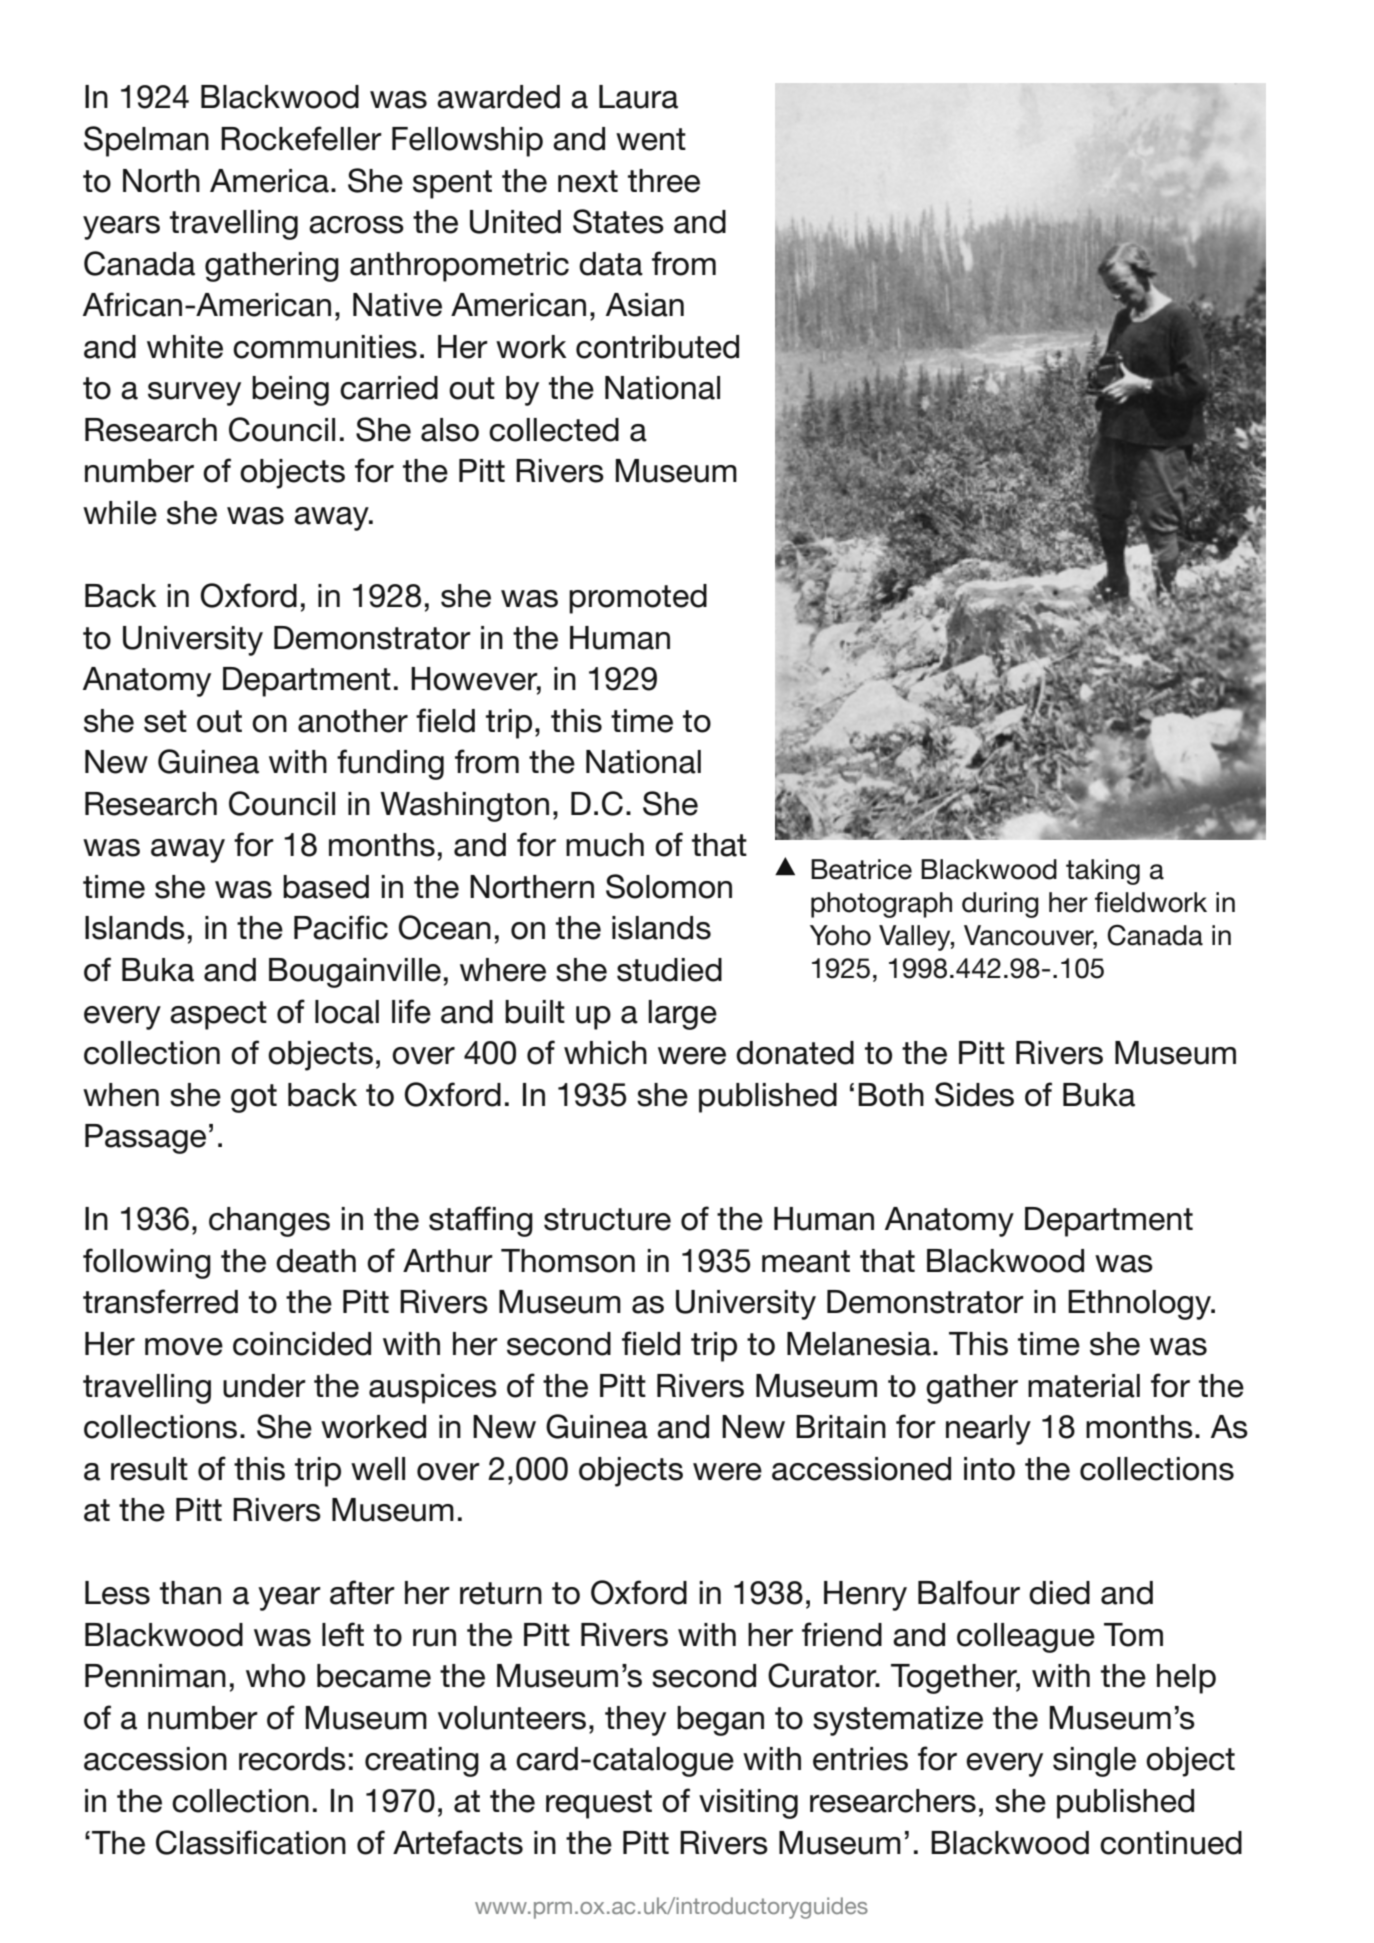 This screenshot has height=1943, width=1374. I want to click on records, so click(292, 1759).
